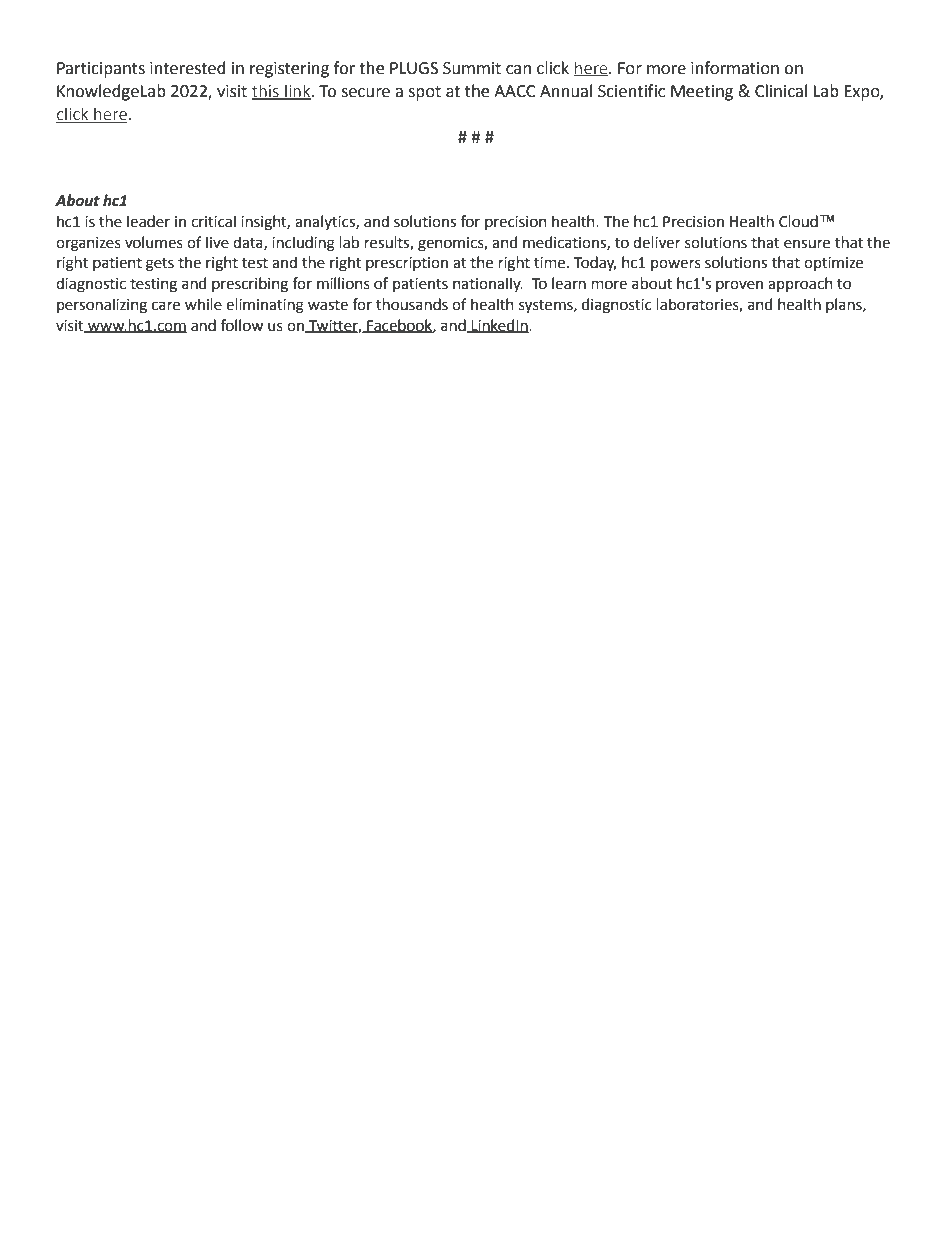  I want to click on Summit, so click(472, 68).
